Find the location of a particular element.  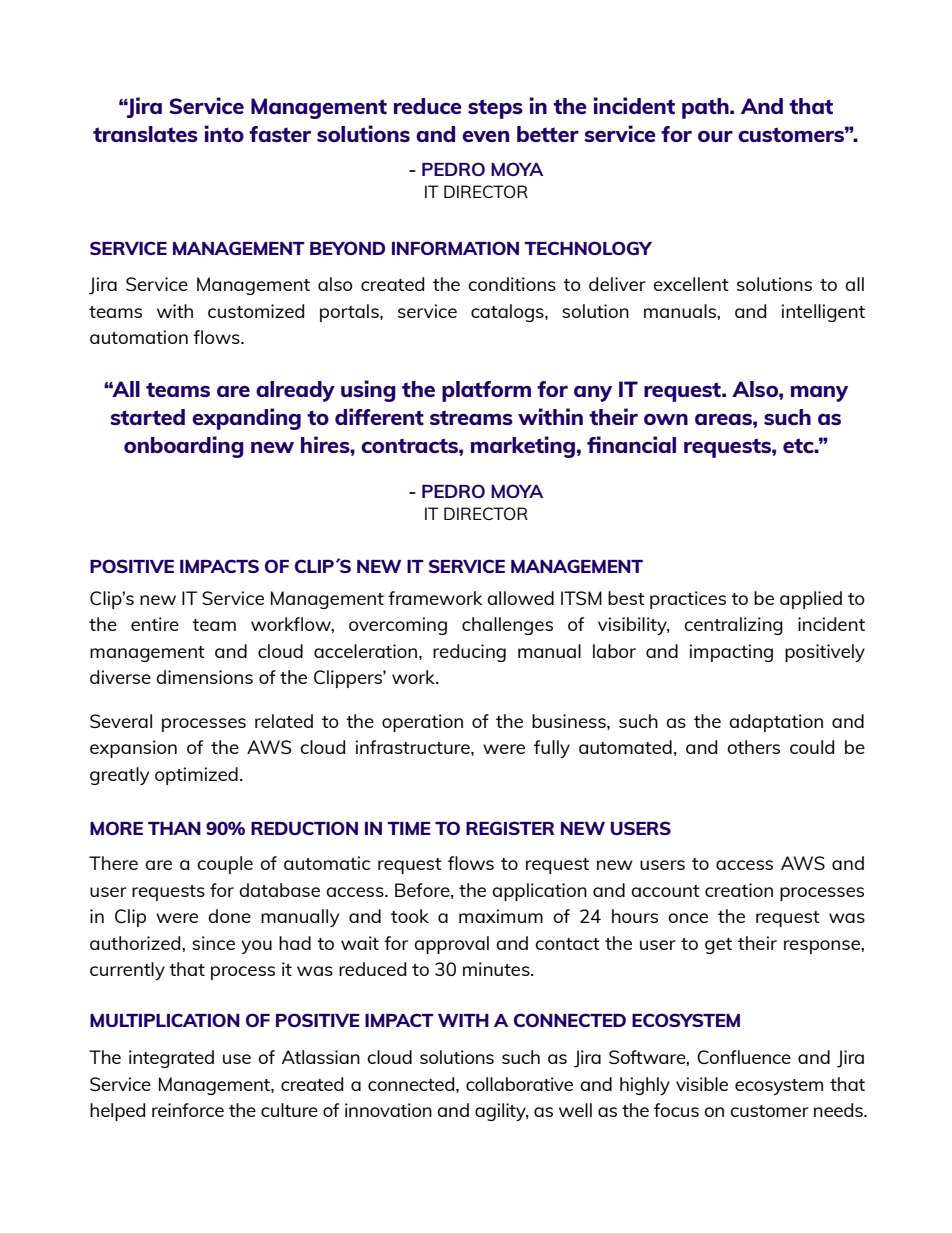

visible is located at coordinates (702, 1084).
